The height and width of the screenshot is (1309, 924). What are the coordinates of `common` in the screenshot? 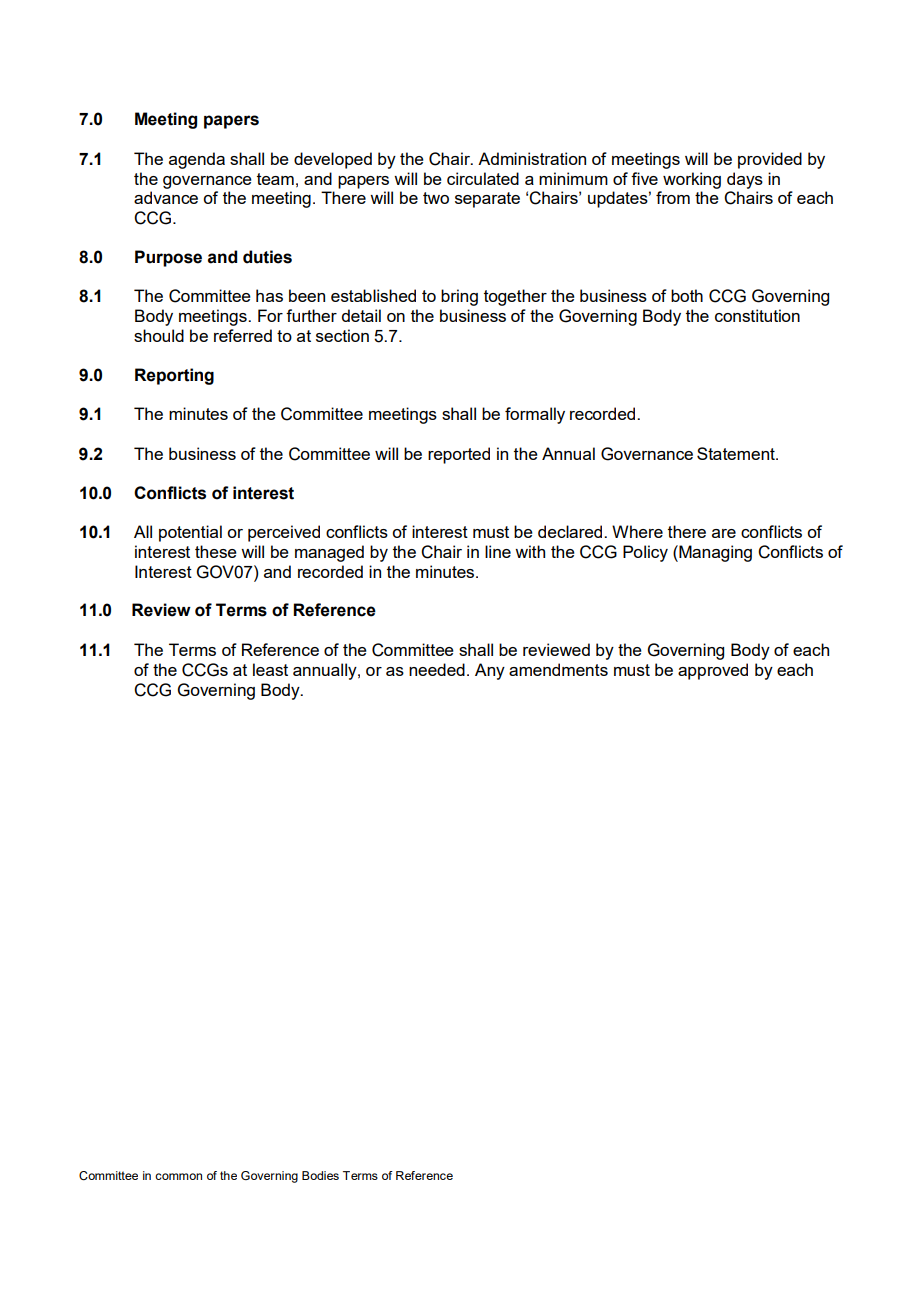 It's located at (178, 1176).
